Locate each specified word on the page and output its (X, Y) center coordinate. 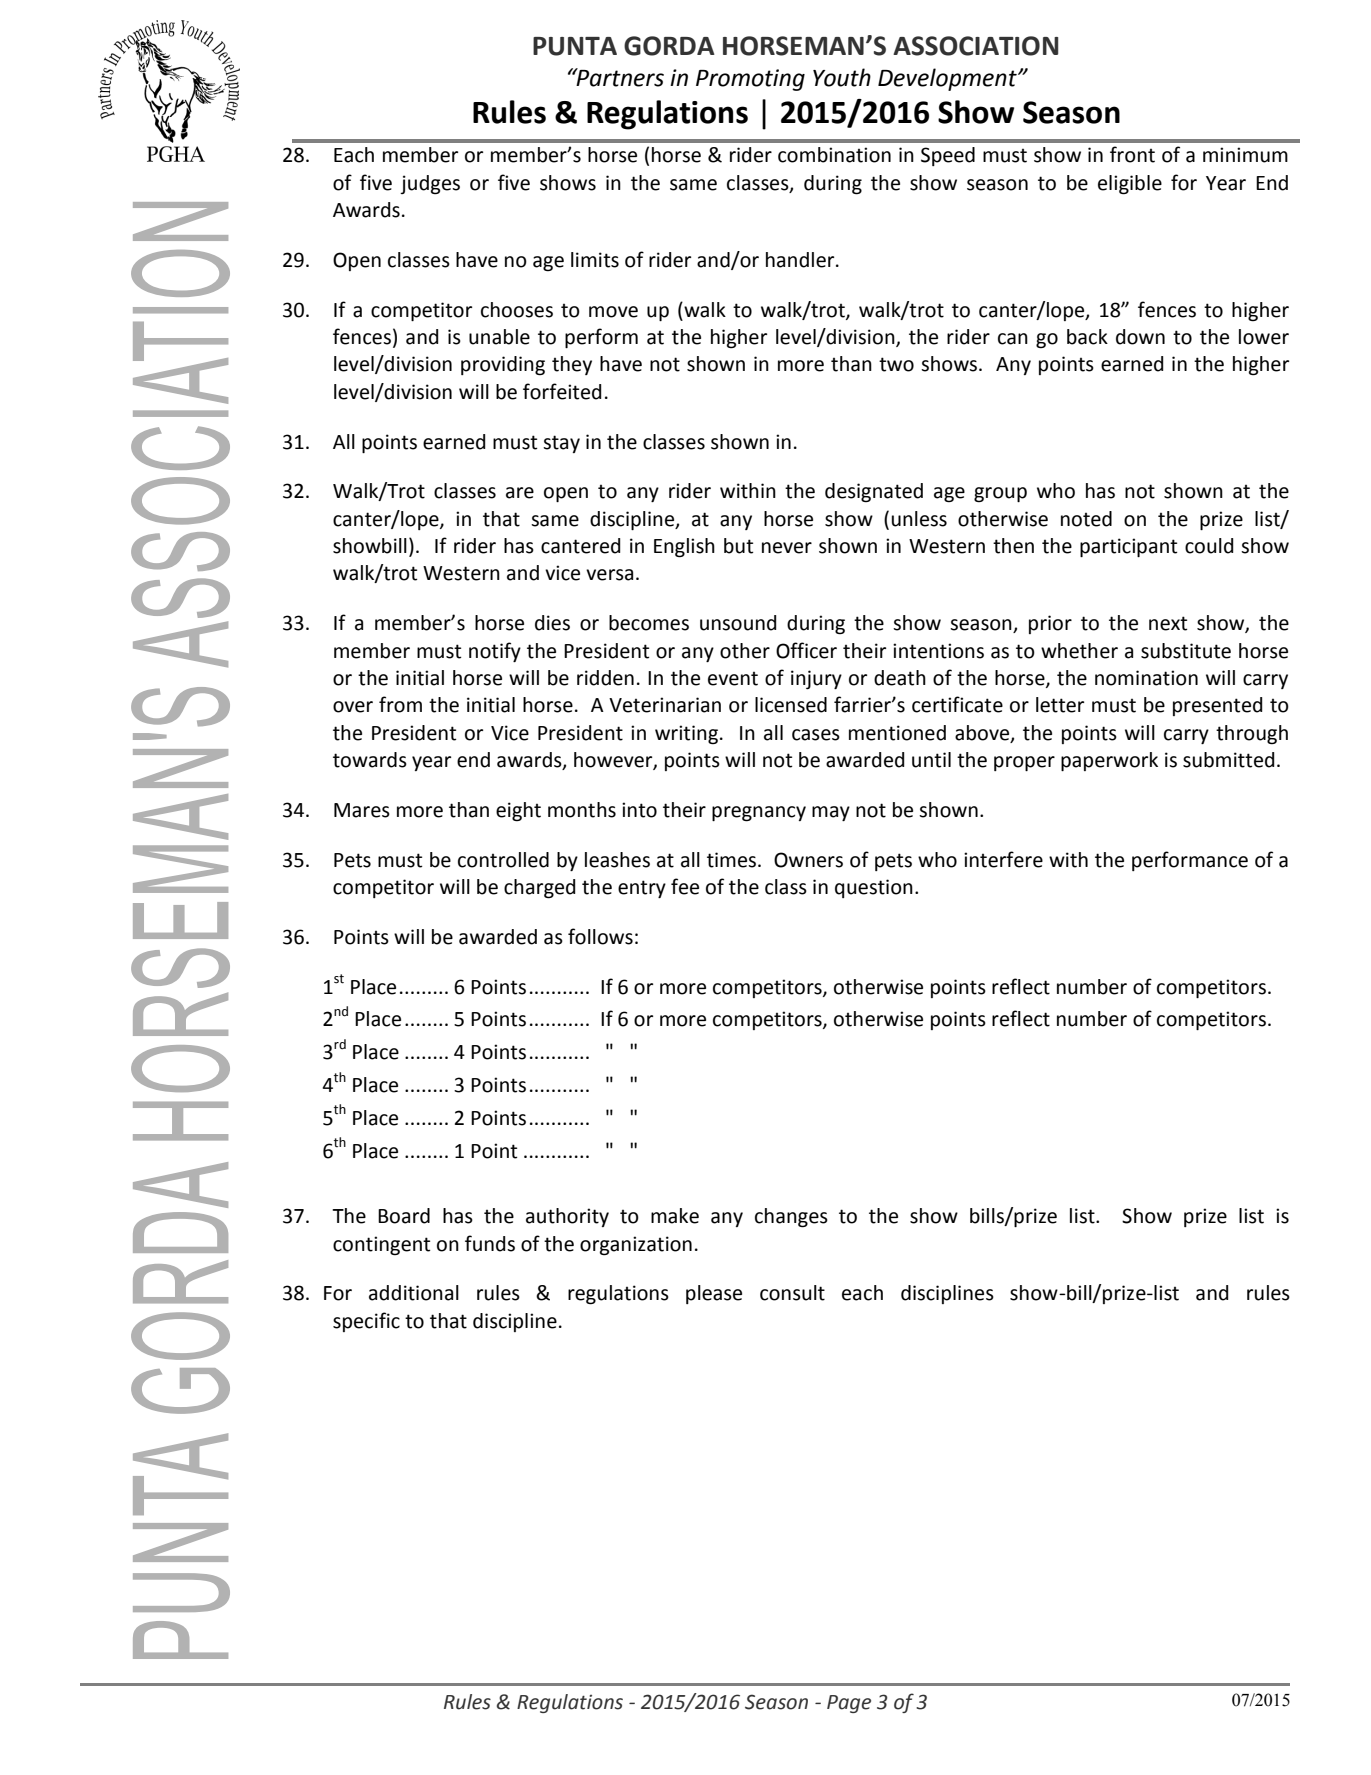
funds (490, 1243)
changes (791, 1218)
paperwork (1109, 761)
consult (792, 1293)
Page (849, 1704)
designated (874, 493)
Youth (842, 77)
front (1132, 154)
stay (561, 444)
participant (1128, 547)
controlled (503, 860)
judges (430, 185)
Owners (808, 860)
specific (366, 1322)
